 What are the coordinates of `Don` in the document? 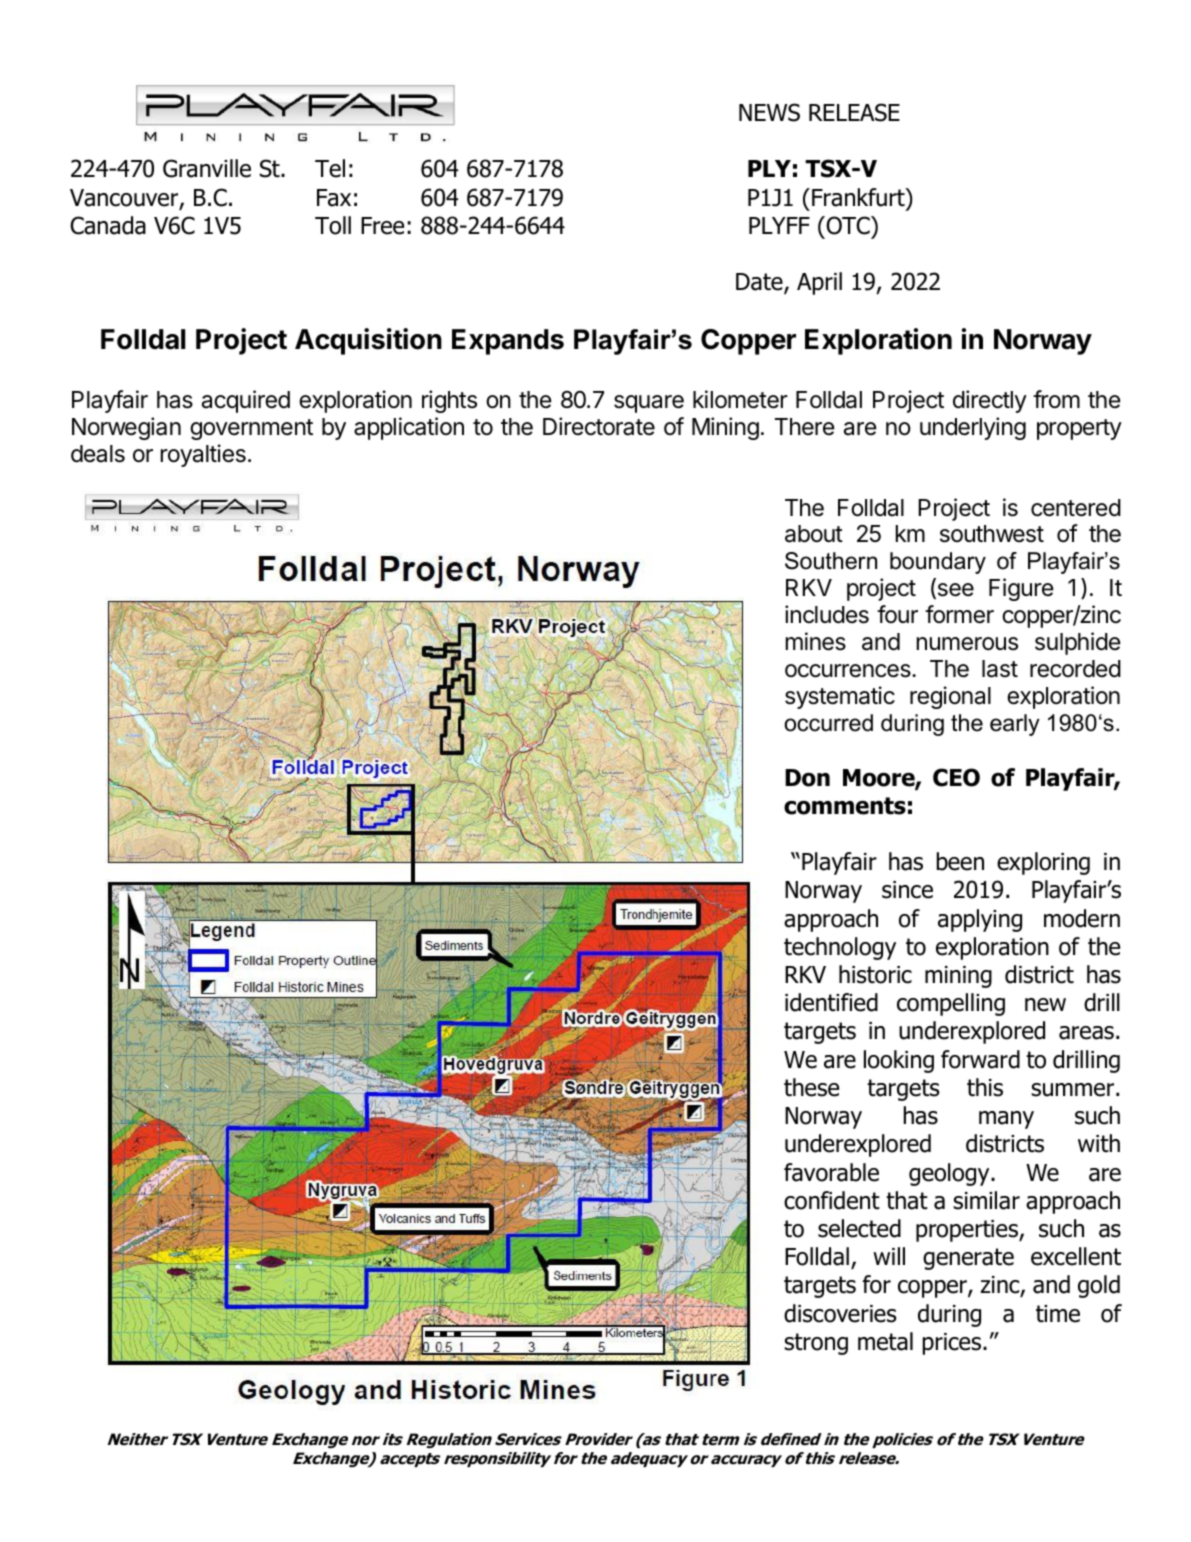 It's located at (807, 778).
